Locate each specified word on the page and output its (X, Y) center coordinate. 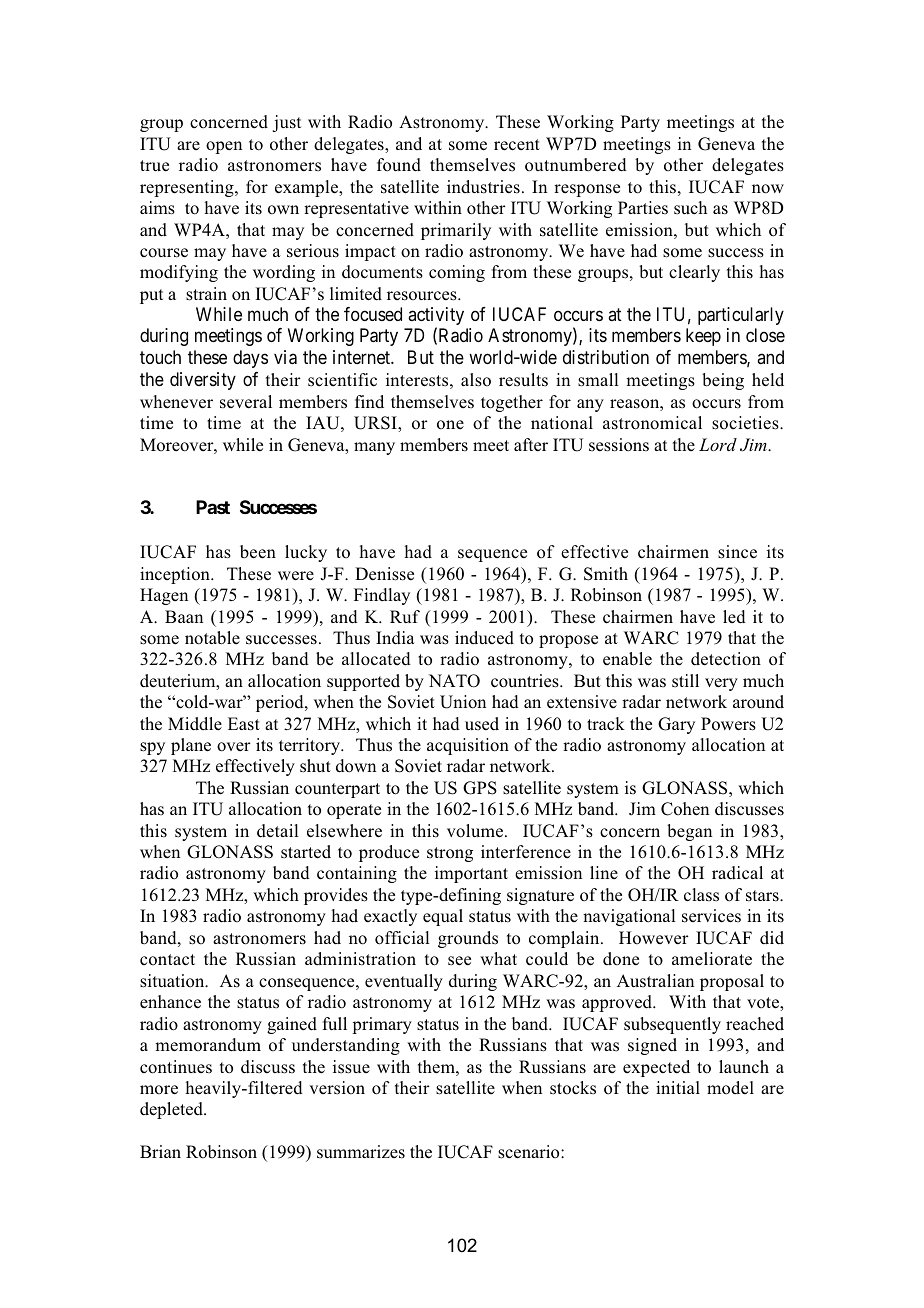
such (690, 208)
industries (483, 187)
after (531, 444)
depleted (172, 1110)
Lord (718, 444)
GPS (480, 788)
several (246, 402)
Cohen (685, 809)
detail (278, 831)
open (224, 147)
